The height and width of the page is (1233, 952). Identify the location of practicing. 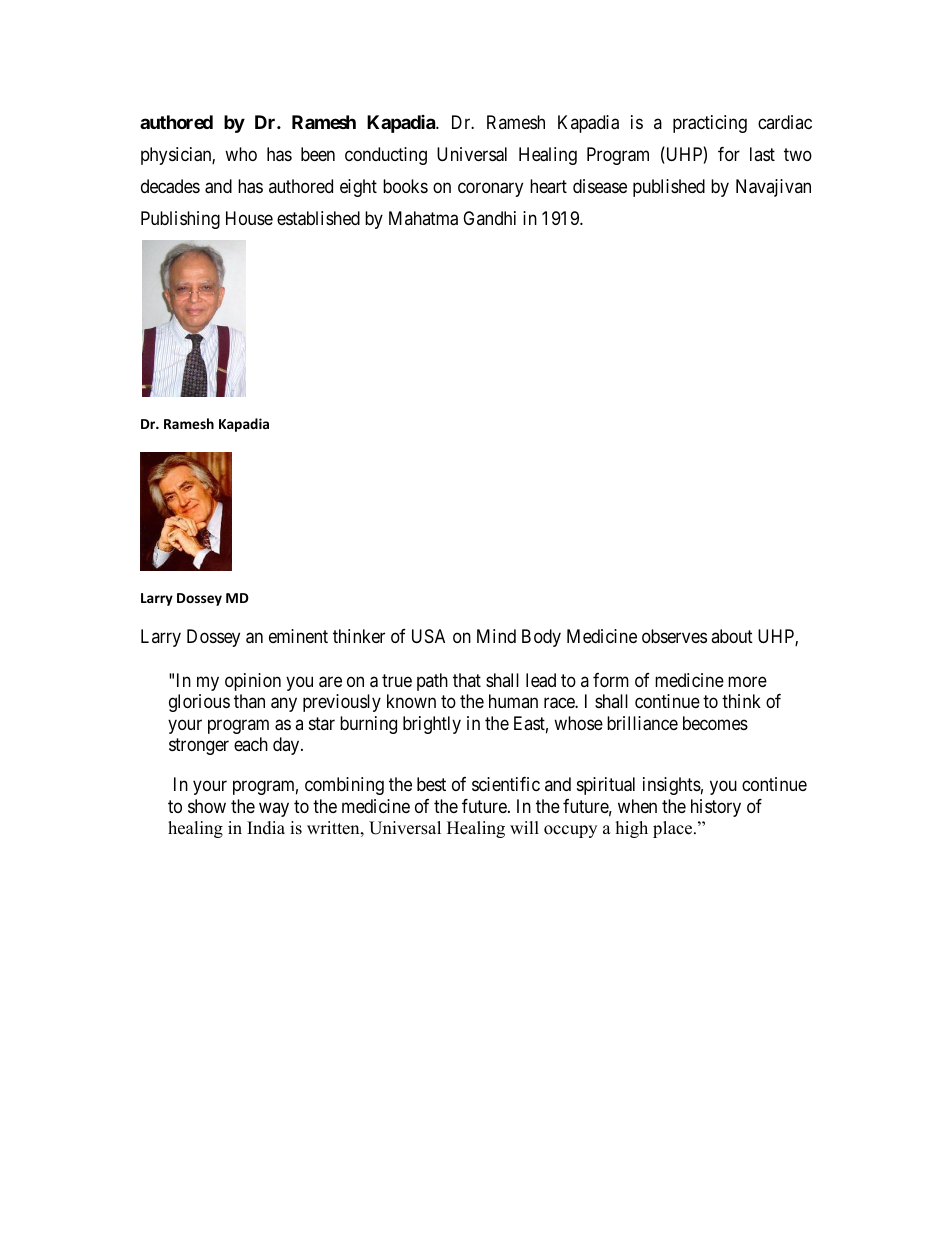
(710, 124).
